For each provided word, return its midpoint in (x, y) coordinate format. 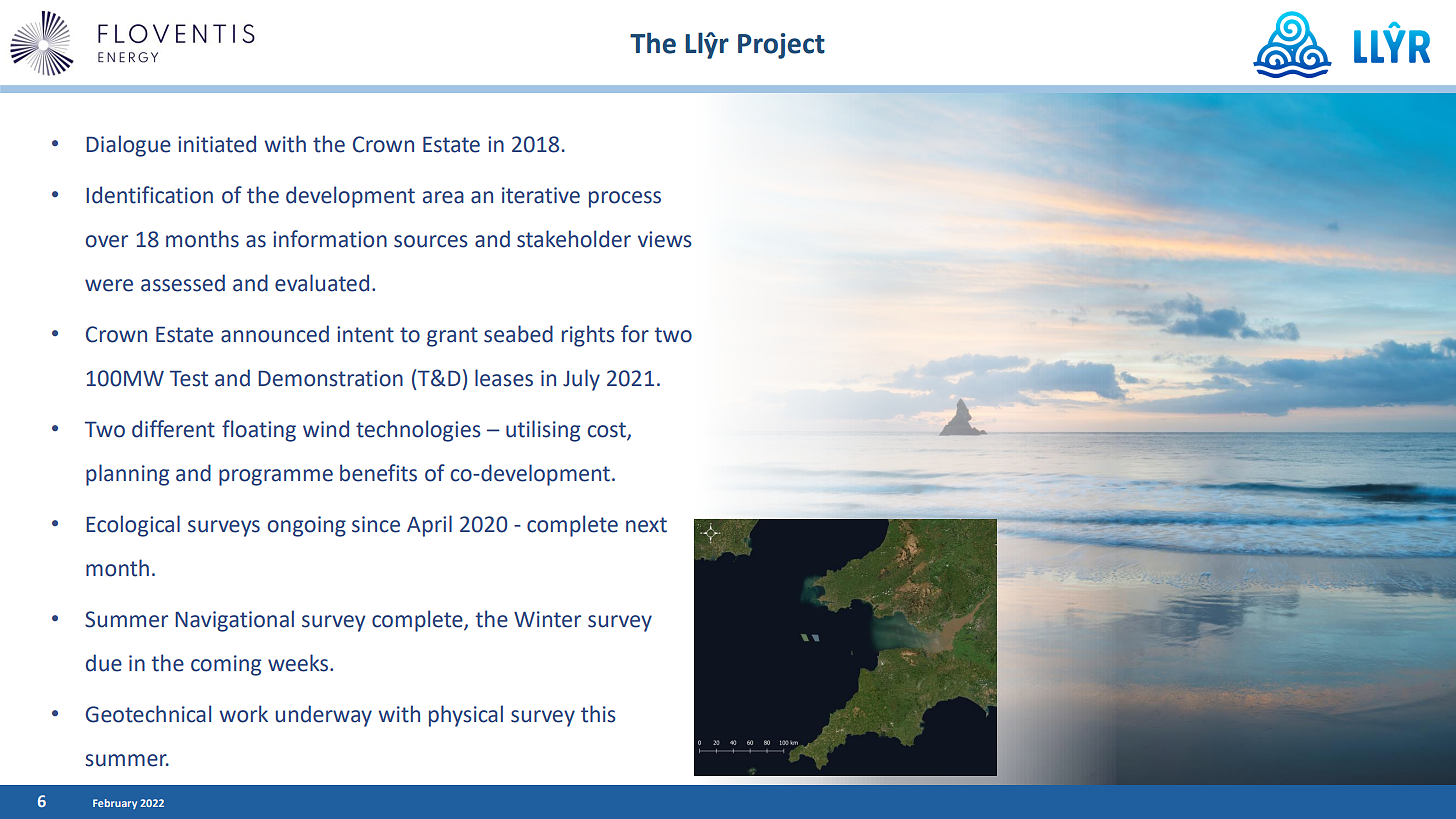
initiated (217, 144)
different (173, 429)
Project (781, 46)
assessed (183, 283)
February (115, 804)
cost (608, 431)
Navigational (234, 621)
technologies (418, 431)
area (443, 197)
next (646, 525)
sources (431, 241)
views (665, 239)
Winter (547, 619)
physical (466, 716)
